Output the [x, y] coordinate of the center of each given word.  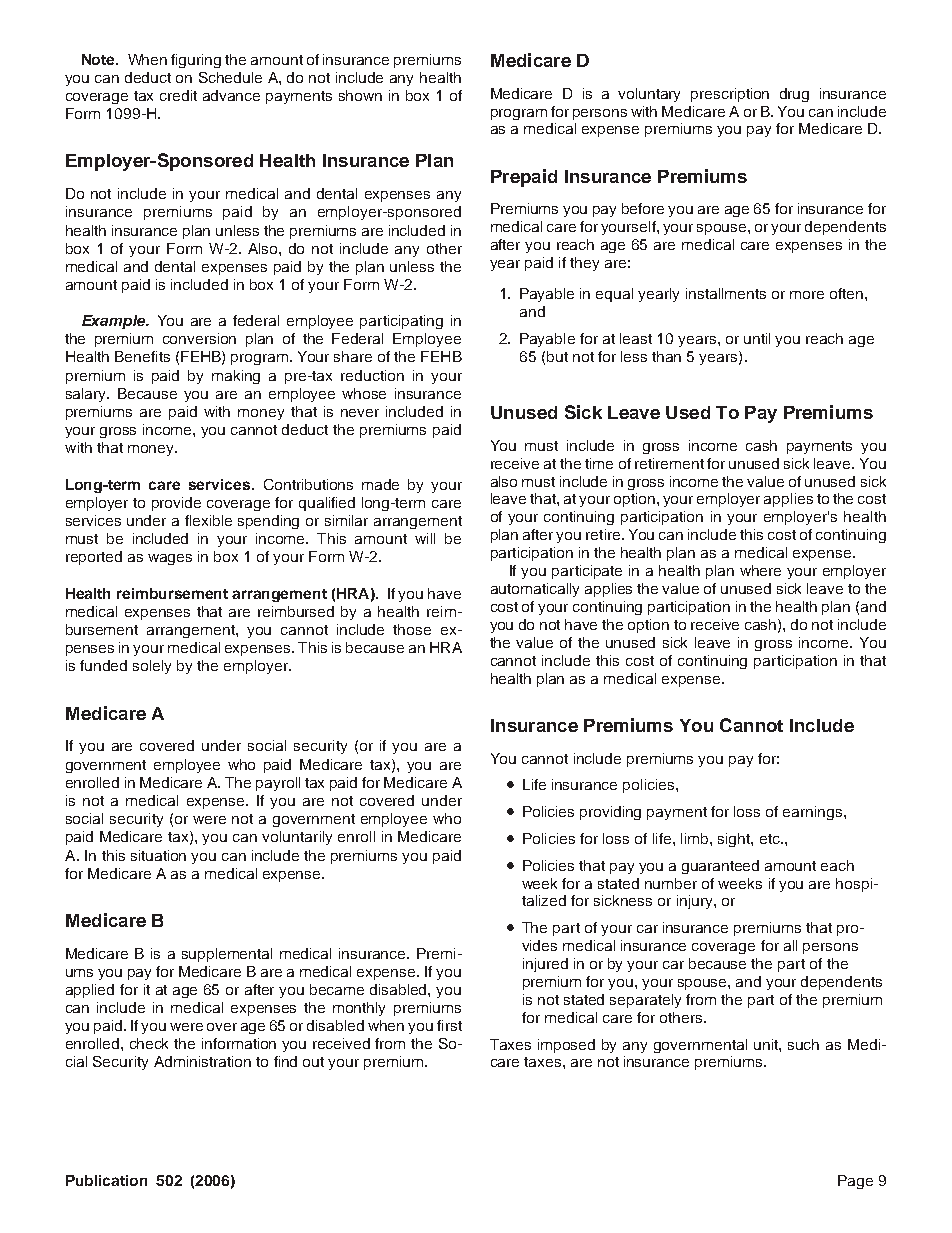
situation [158, 855]
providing [610, 813]
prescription [730, 95]
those [412, 629]
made [380, 484]
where [760, 570]
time [599, 463]
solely [152, 667]
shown [360, 95]
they [584, 264]
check [149, 1043]
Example [115, 322]
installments [726, 293]
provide [176, 504]
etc [771, 839]
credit [178, 95]
